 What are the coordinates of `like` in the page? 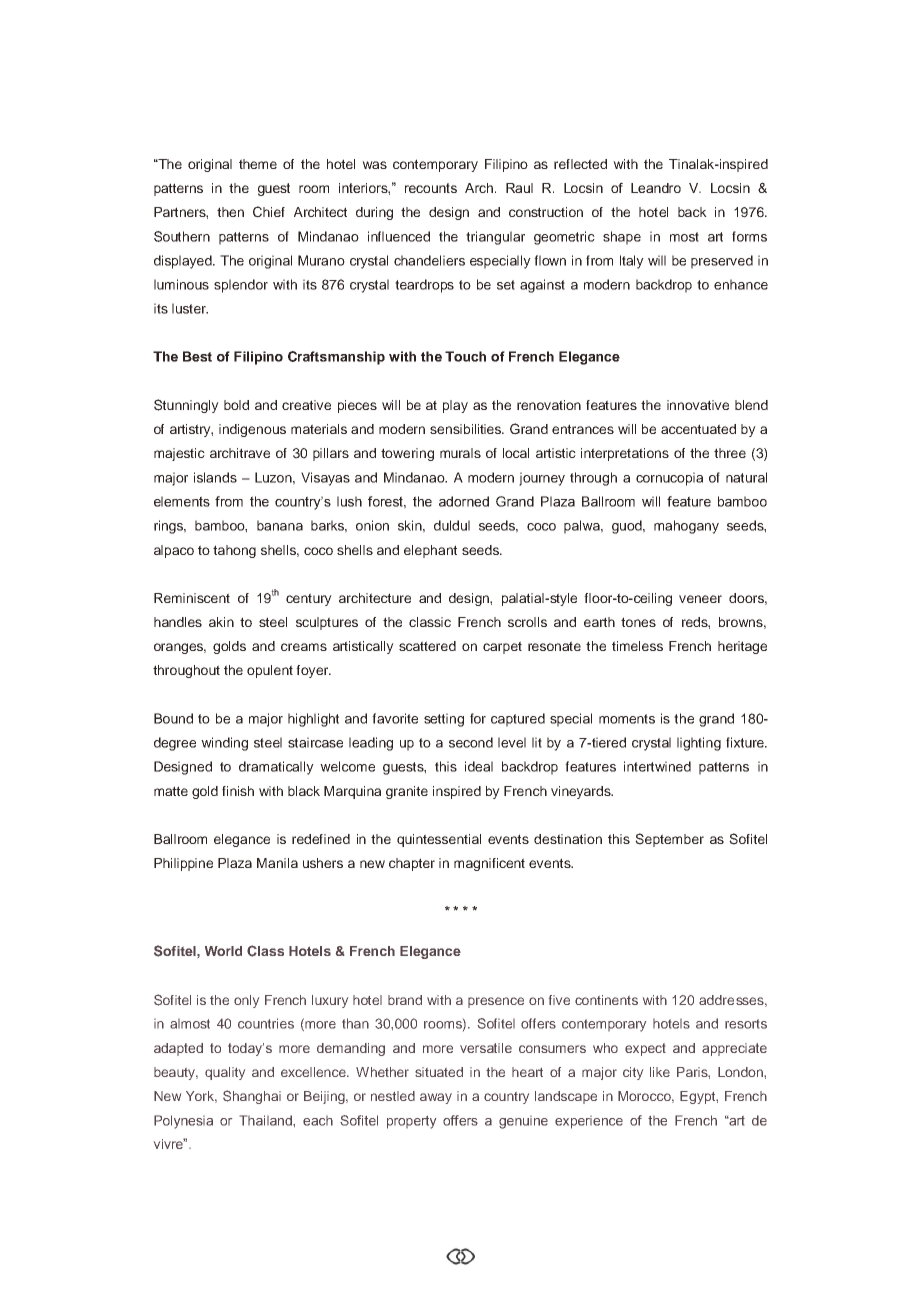 It's located at (660, 1072).
